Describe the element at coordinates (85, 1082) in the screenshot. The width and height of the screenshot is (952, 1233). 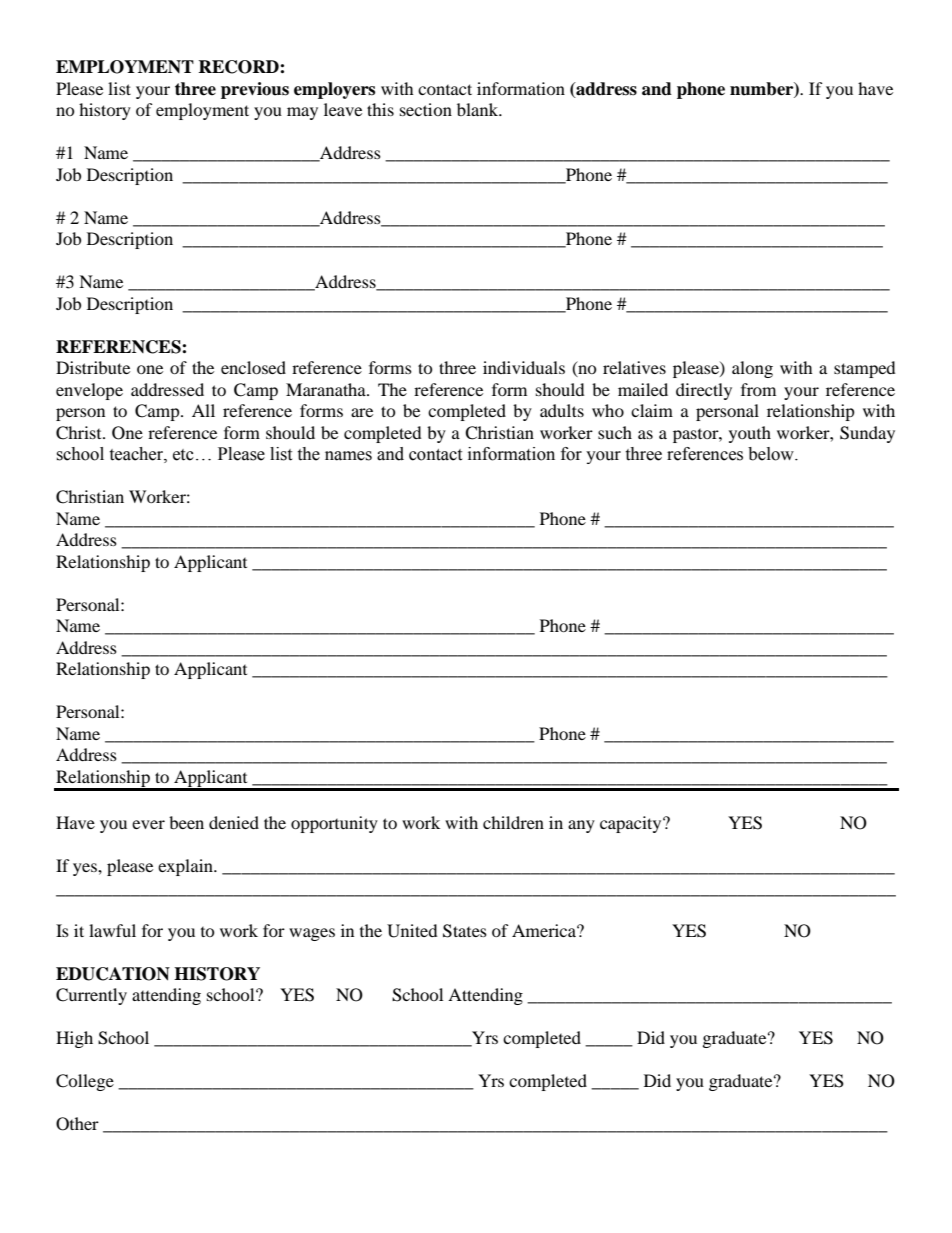
I see `College` at that location.
